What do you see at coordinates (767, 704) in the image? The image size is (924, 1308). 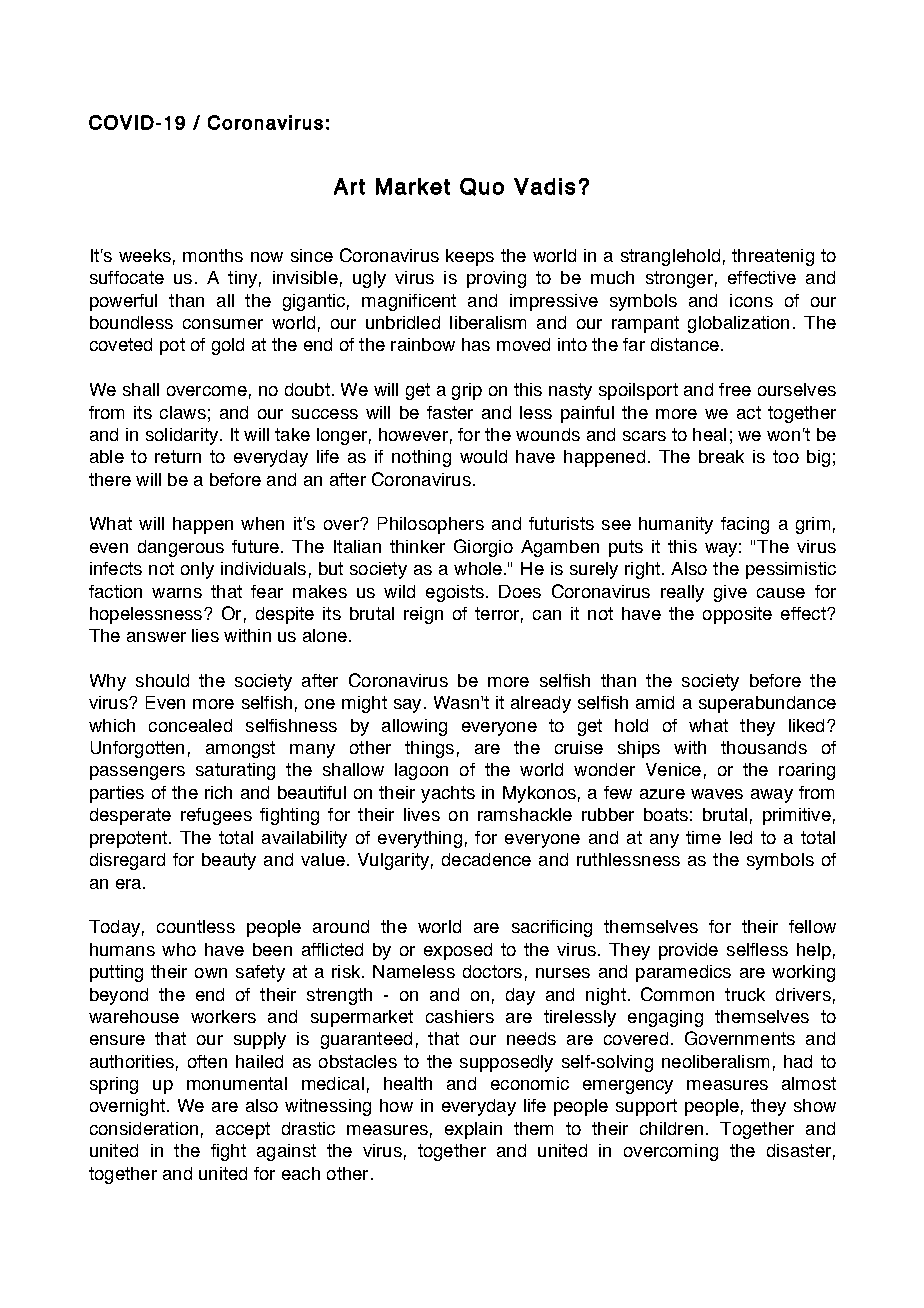 I see `superabundance` at bounding box center [767, 704].
